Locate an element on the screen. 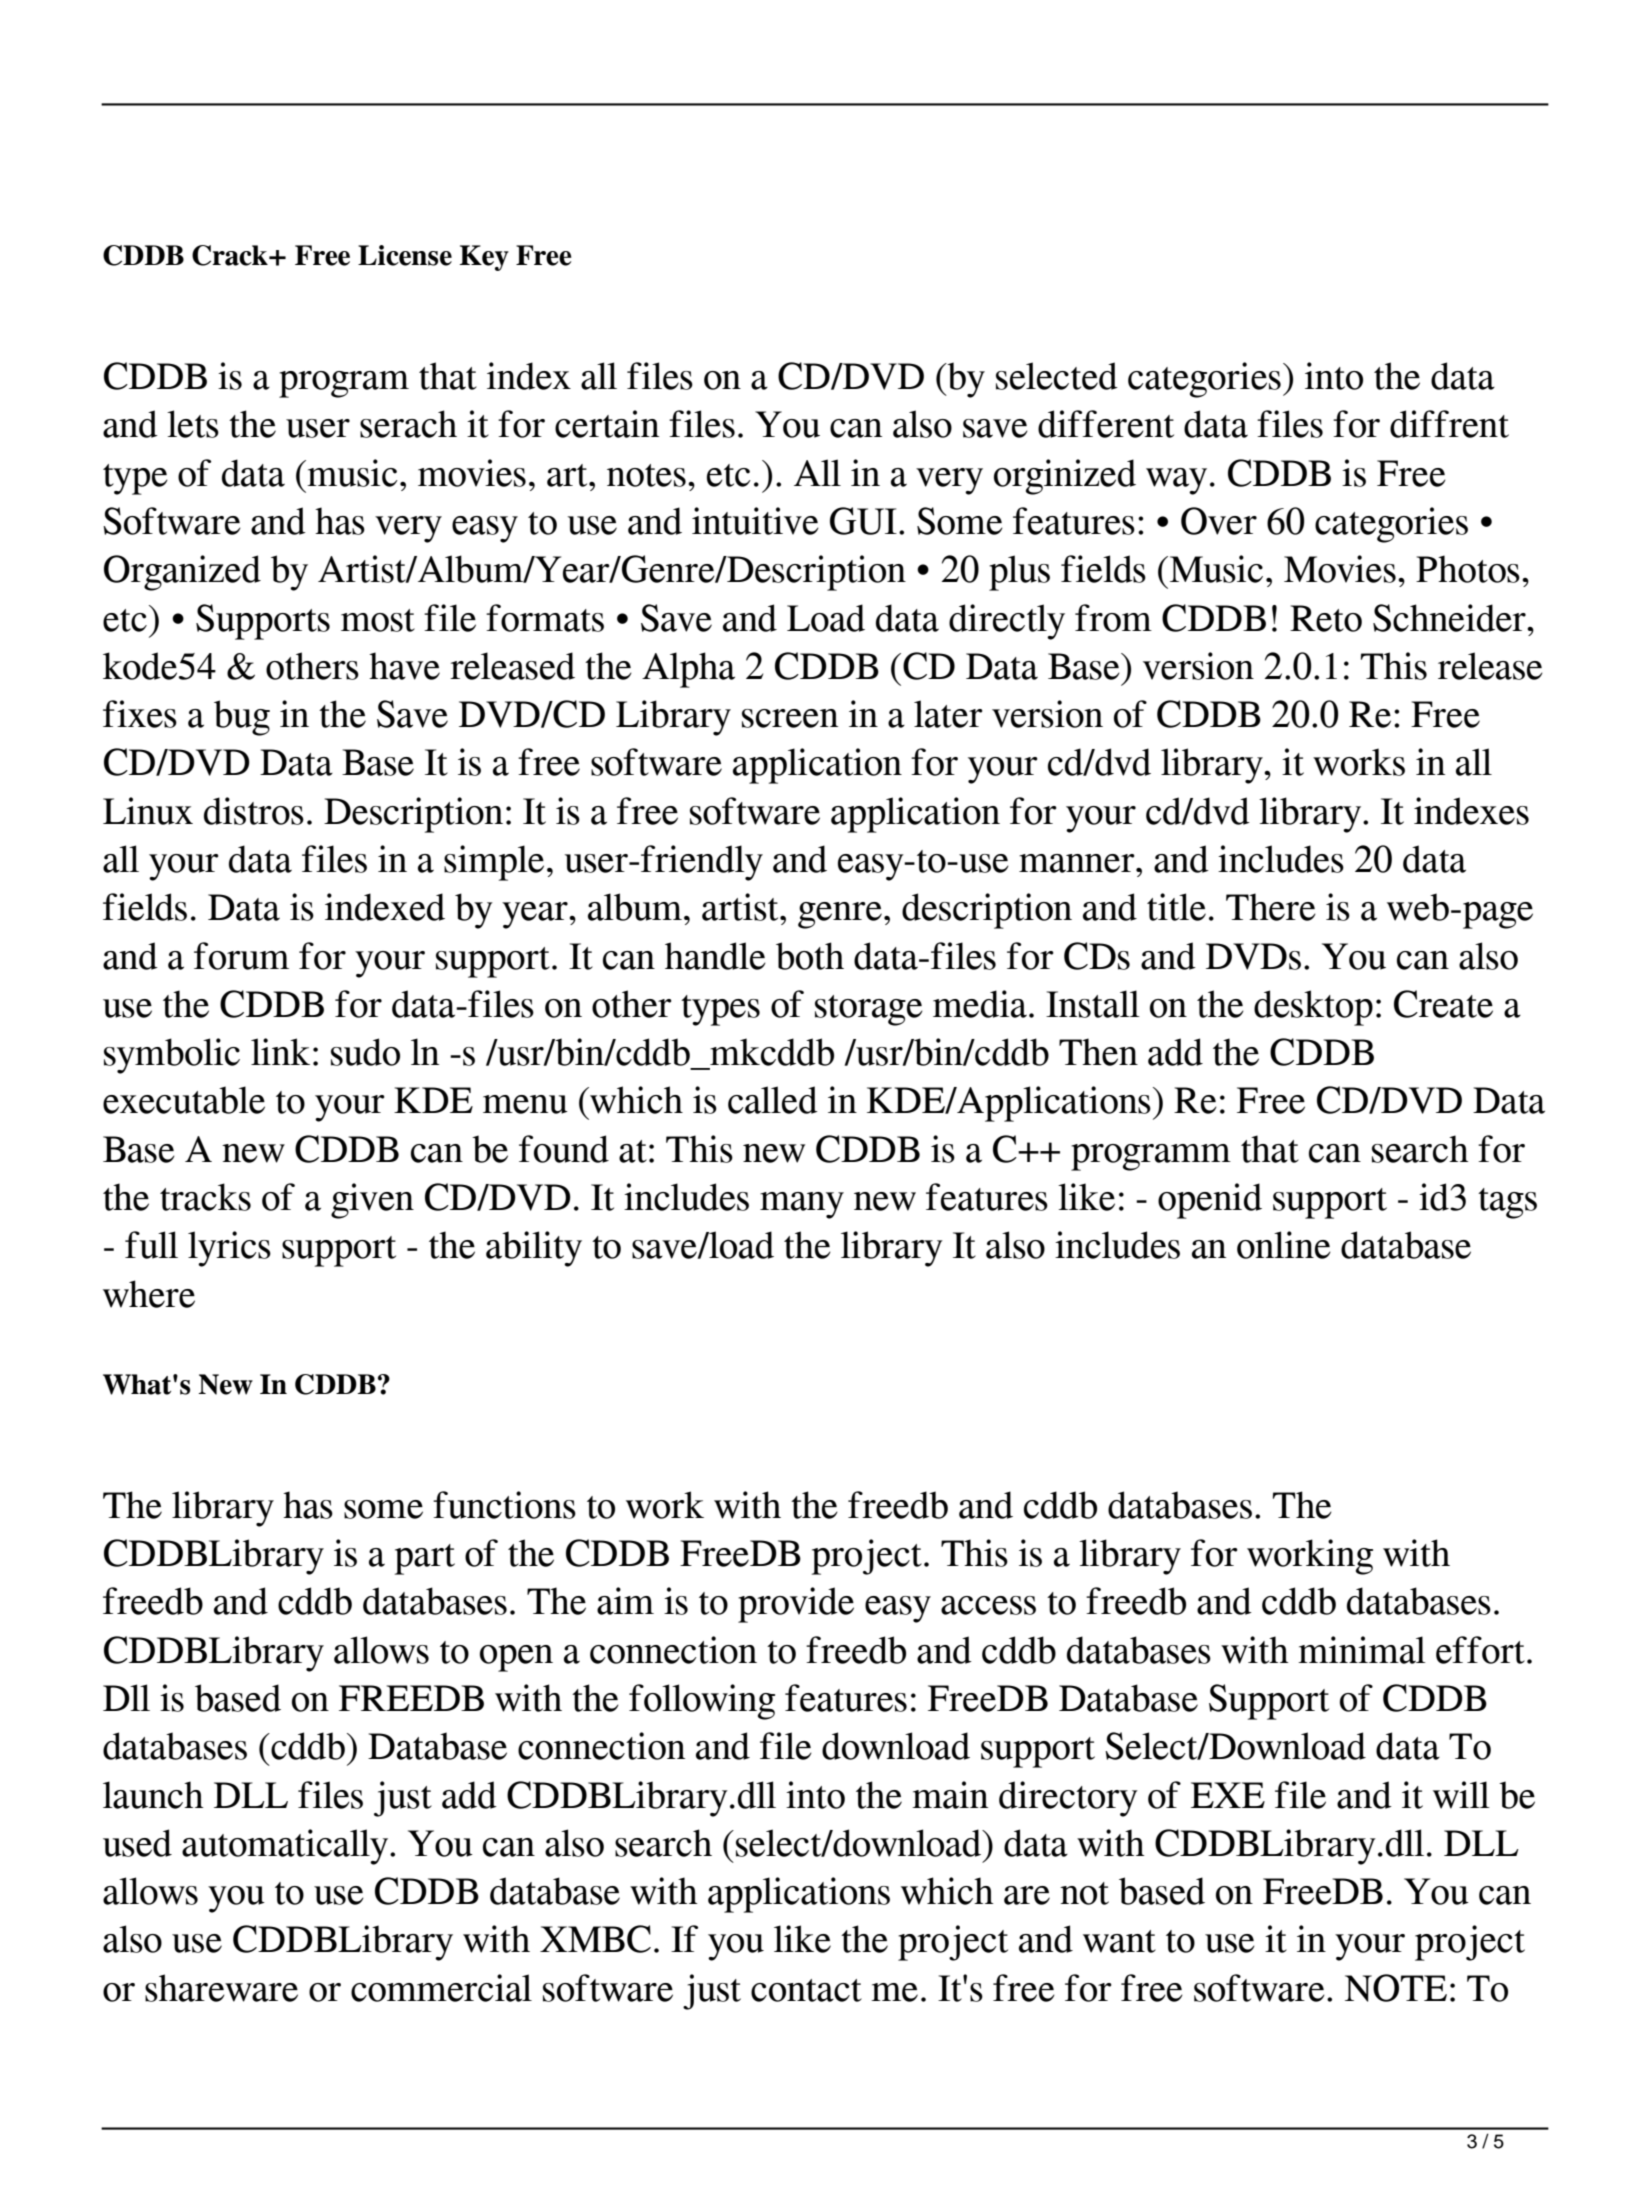 Image resolution: width=1650 pixels, height=2197 pixels. bug is located at coordinates (242, 718).
